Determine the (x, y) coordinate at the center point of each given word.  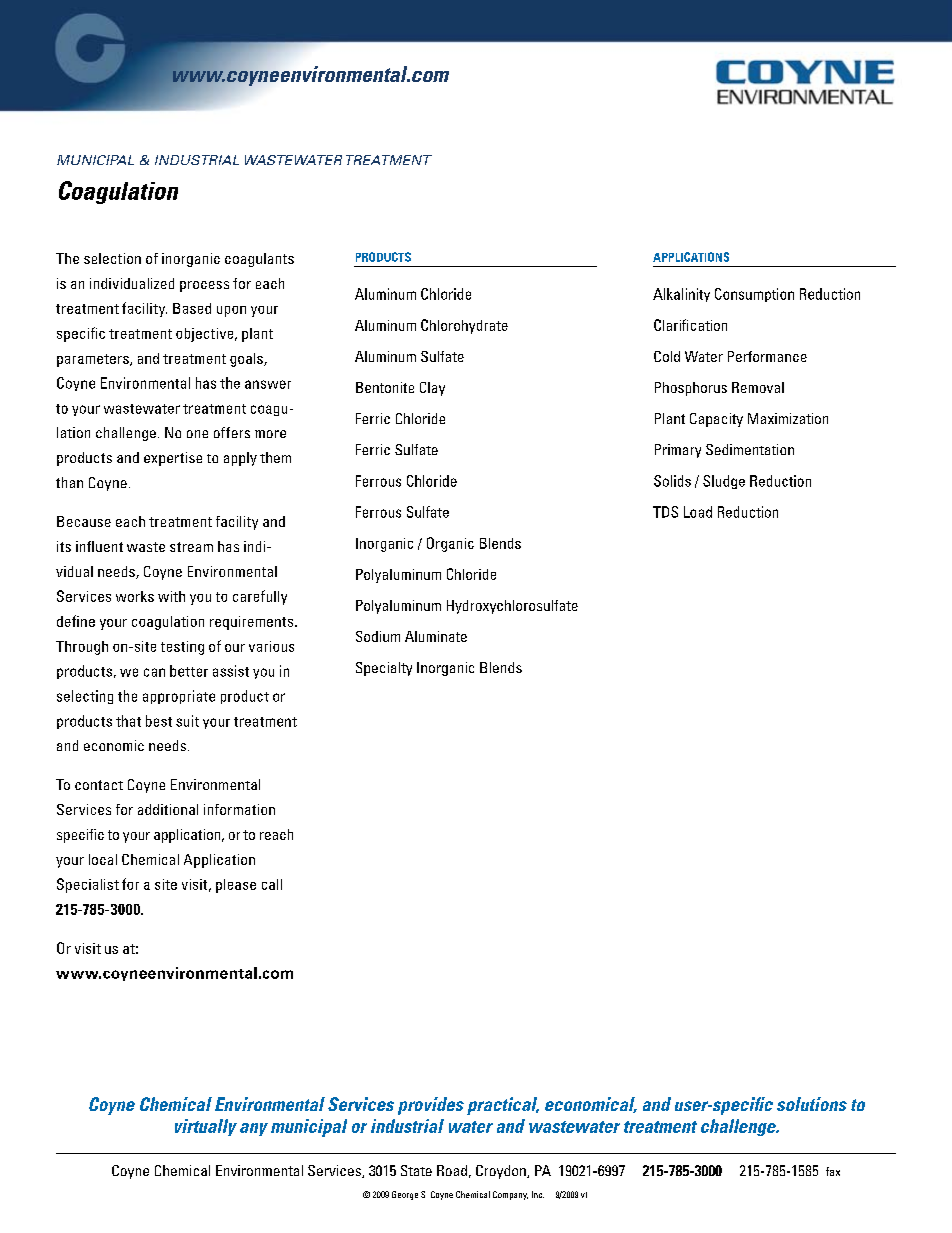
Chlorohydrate (464, 326)
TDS (665, 512)
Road (452, 1170)
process (204, 286)
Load (698, 512)
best (159, 721)
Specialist (88, 885)
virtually (206, 1127)
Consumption (754, 295)
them (275, 457)
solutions (812, 1104)
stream (191, 547)
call (272, 884)
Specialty (384, 669)
